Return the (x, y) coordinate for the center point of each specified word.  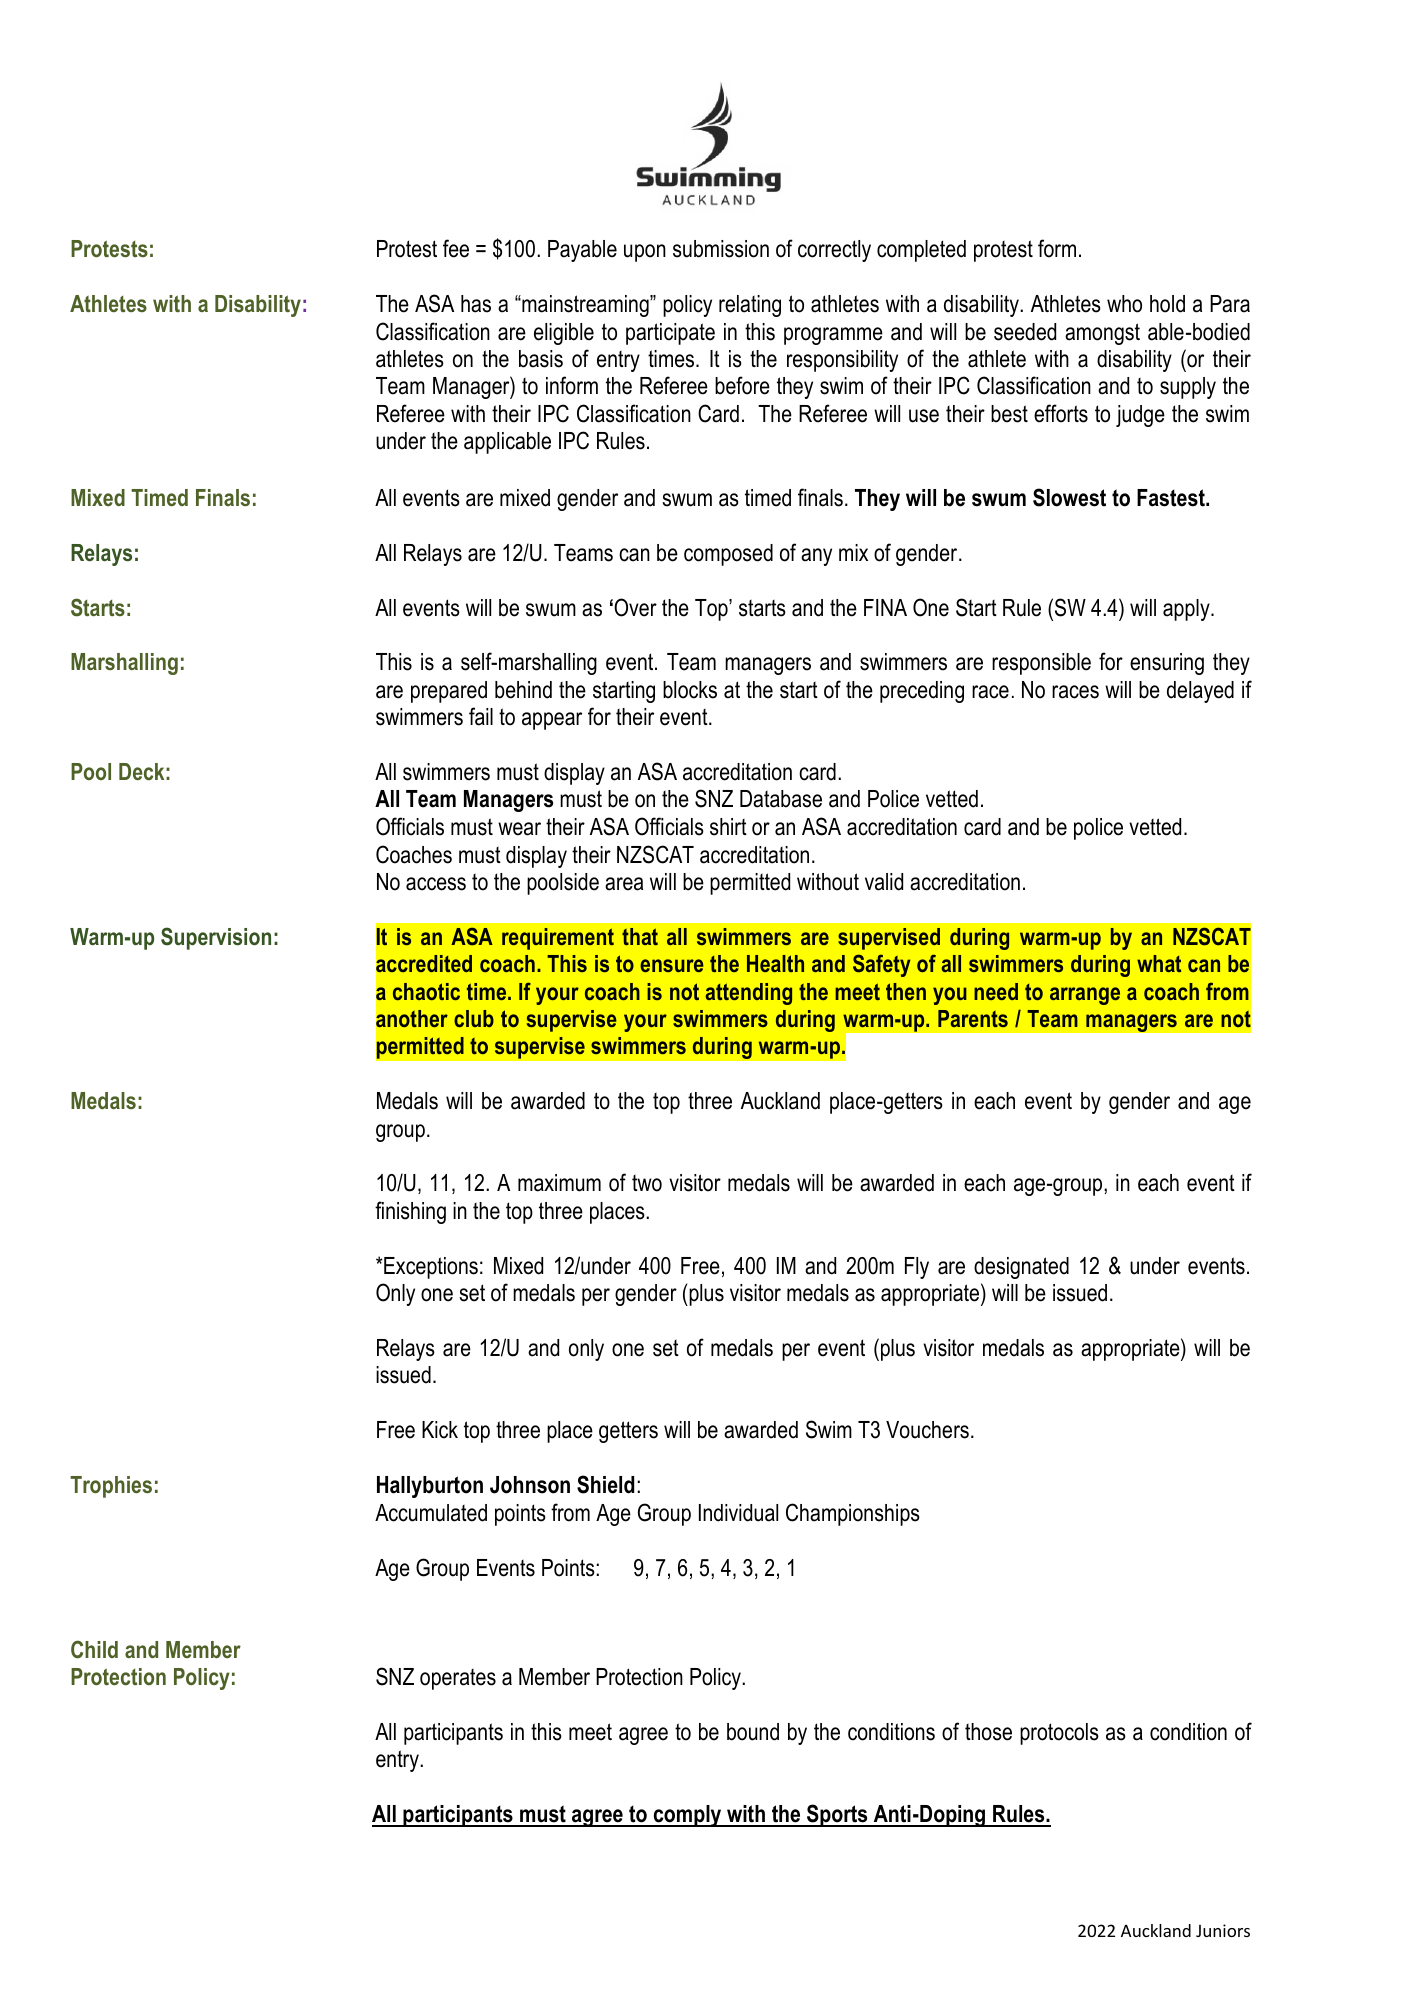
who (1124, 304)
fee (456, 248)
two (647, 1183)
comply (687, 1816)
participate (670, 334)
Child (94, 1649)
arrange (1085, 996)
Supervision (216, 938)
